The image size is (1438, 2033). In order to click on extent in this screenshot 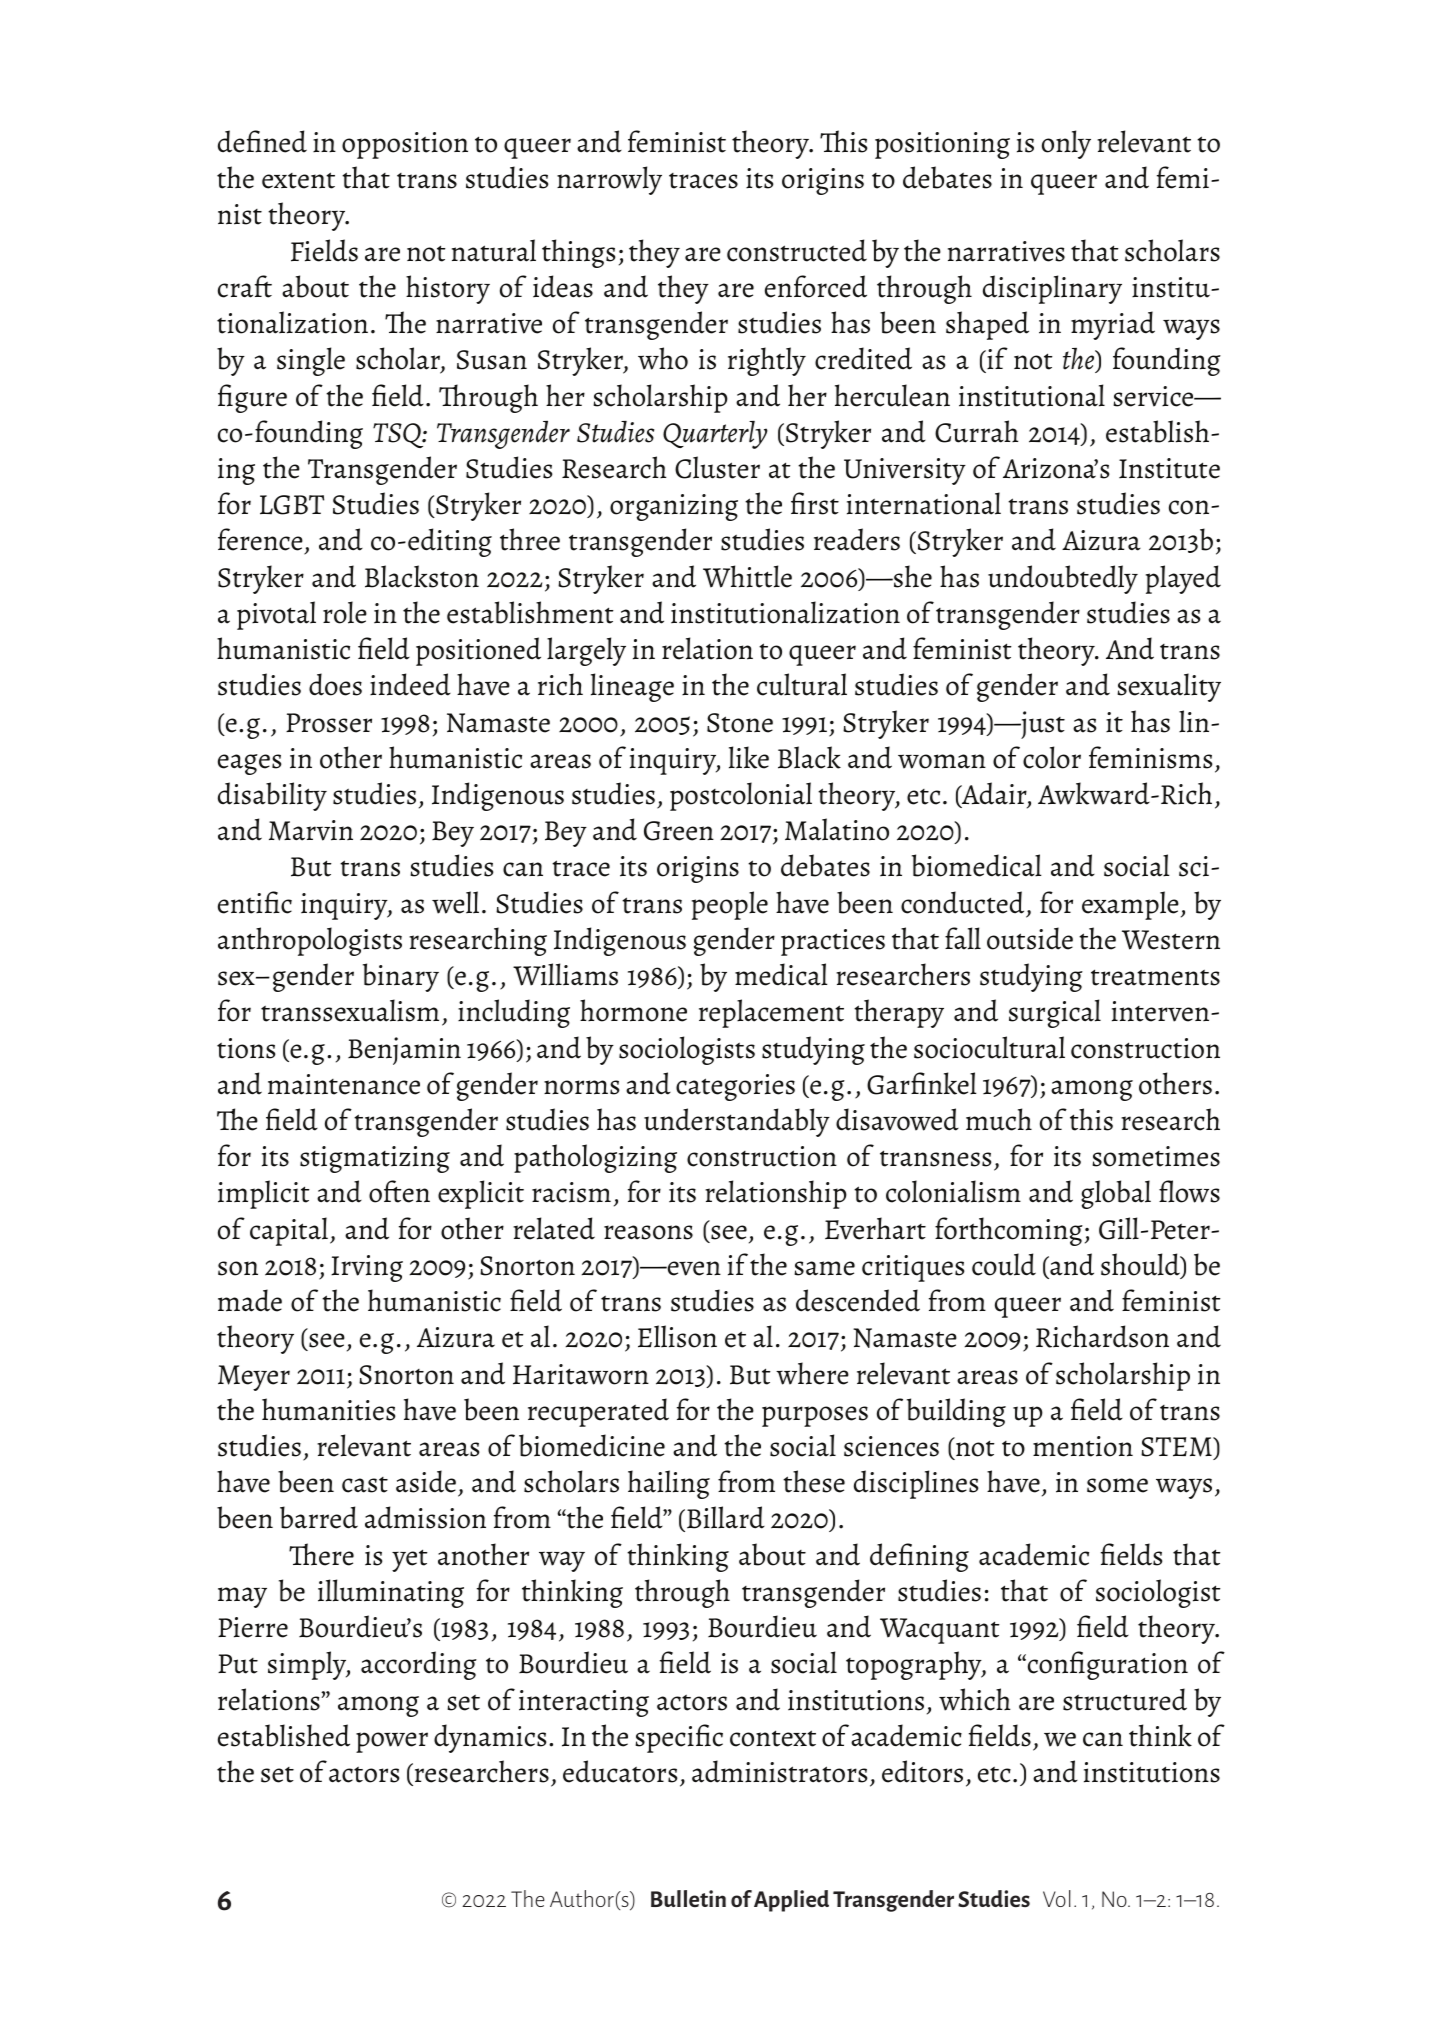, I will do `click(298, 180)`.
